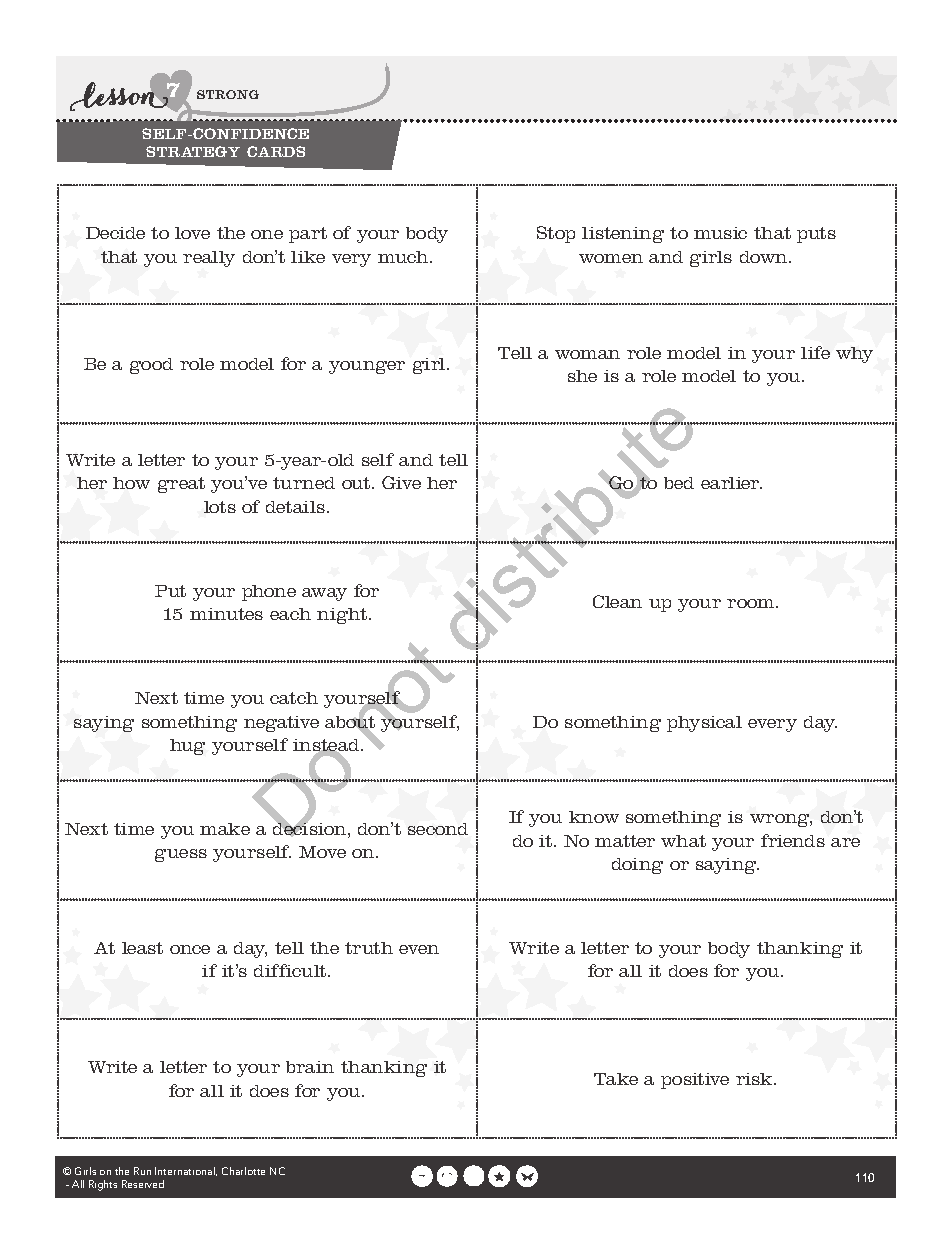 The width and height of the document is (952, 1233). I want to click on International, so click(186, 1171).
